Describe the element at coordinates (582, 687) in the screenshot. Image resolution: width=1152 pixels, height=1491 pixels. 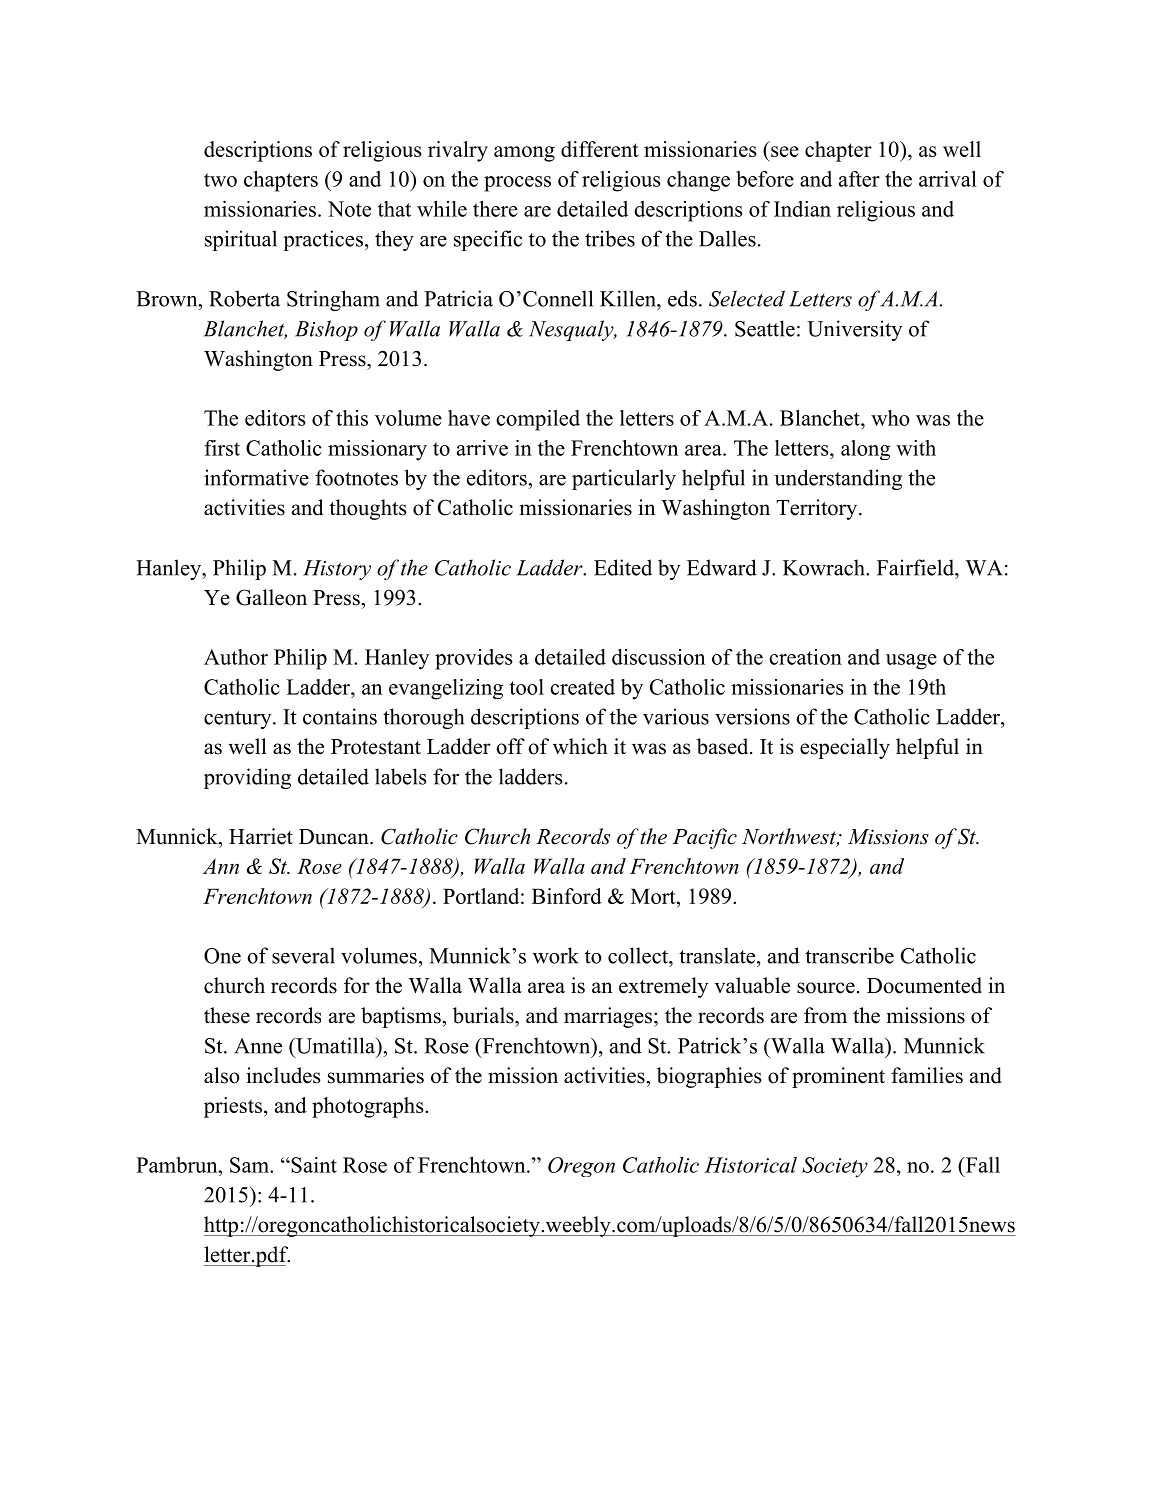
I see `created` at that location.
